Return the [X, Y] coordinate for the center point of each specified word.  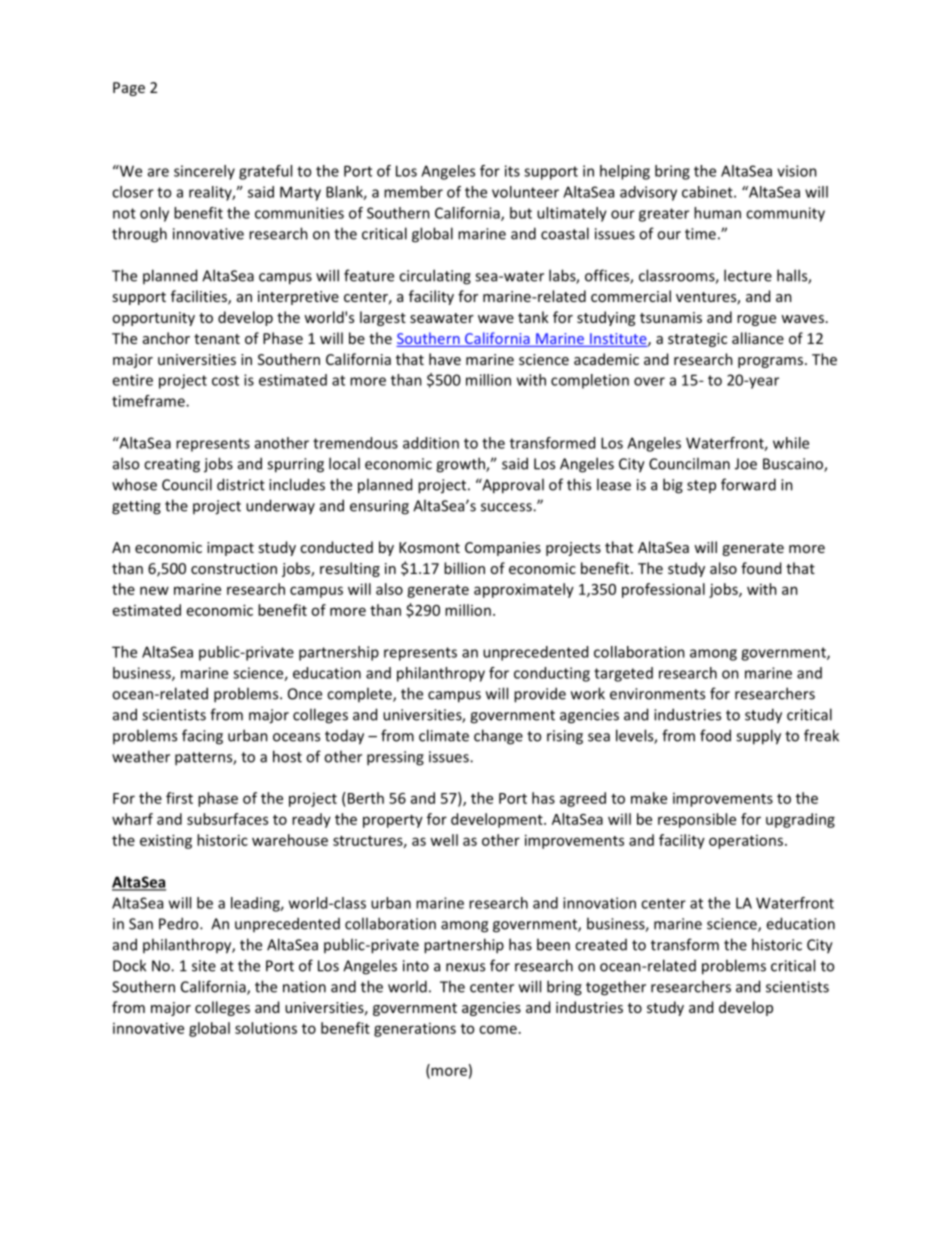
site [204, 966]
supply [758, 737]
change [498, 737]
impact [230, 549]
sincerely [204, 172]
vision [797, 171]
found [761, 568]
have [445, 359]
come [498, 1029]
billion [464, 568]
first [179, 798]
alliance [758, 338]
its [512, 171]
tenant [217, 339]
